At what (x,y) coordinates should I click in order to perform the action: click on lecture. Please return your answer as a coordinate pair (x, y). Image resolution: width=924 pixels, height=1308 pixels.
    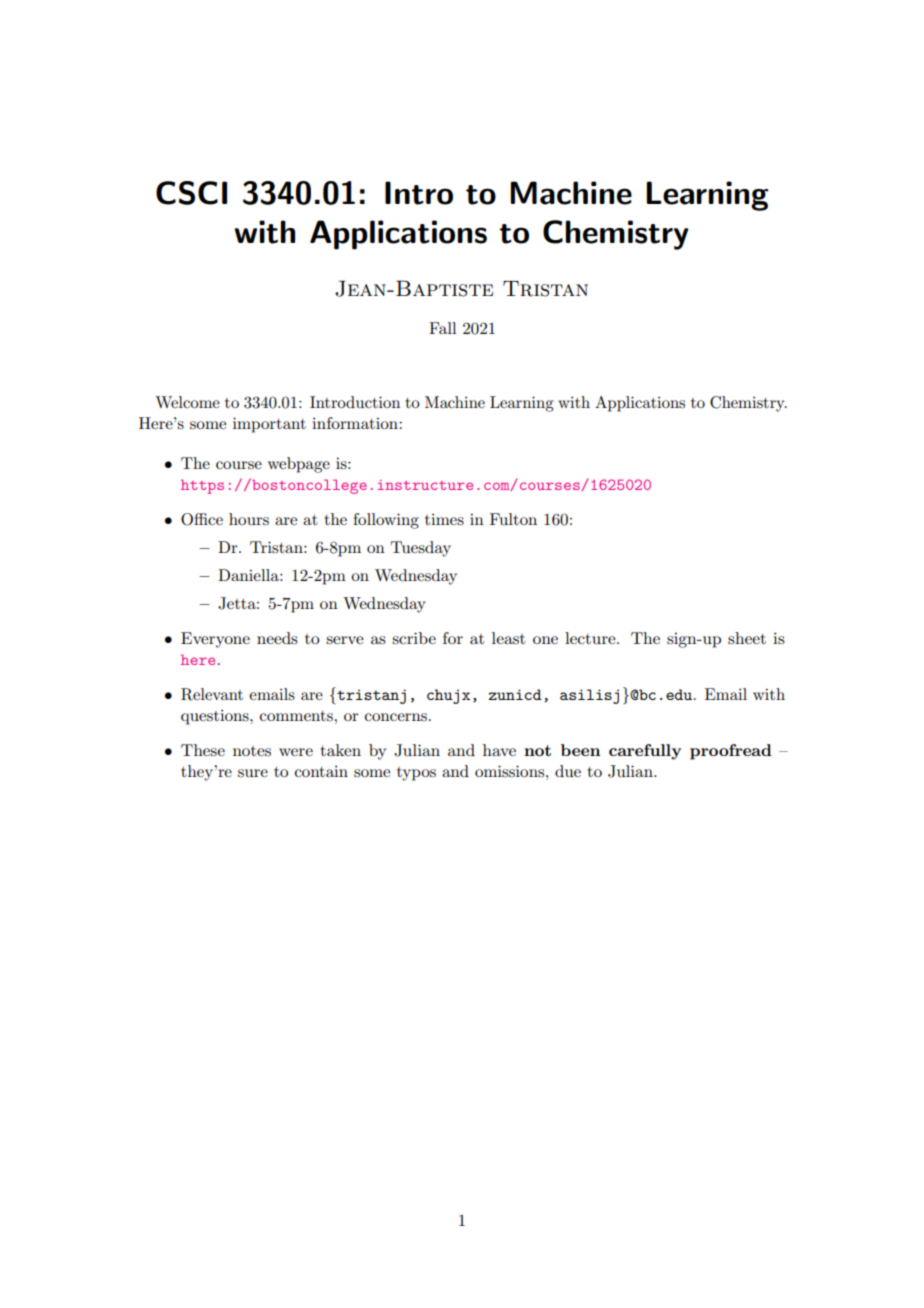
    Looking at the image, I should click on (591, 638).
